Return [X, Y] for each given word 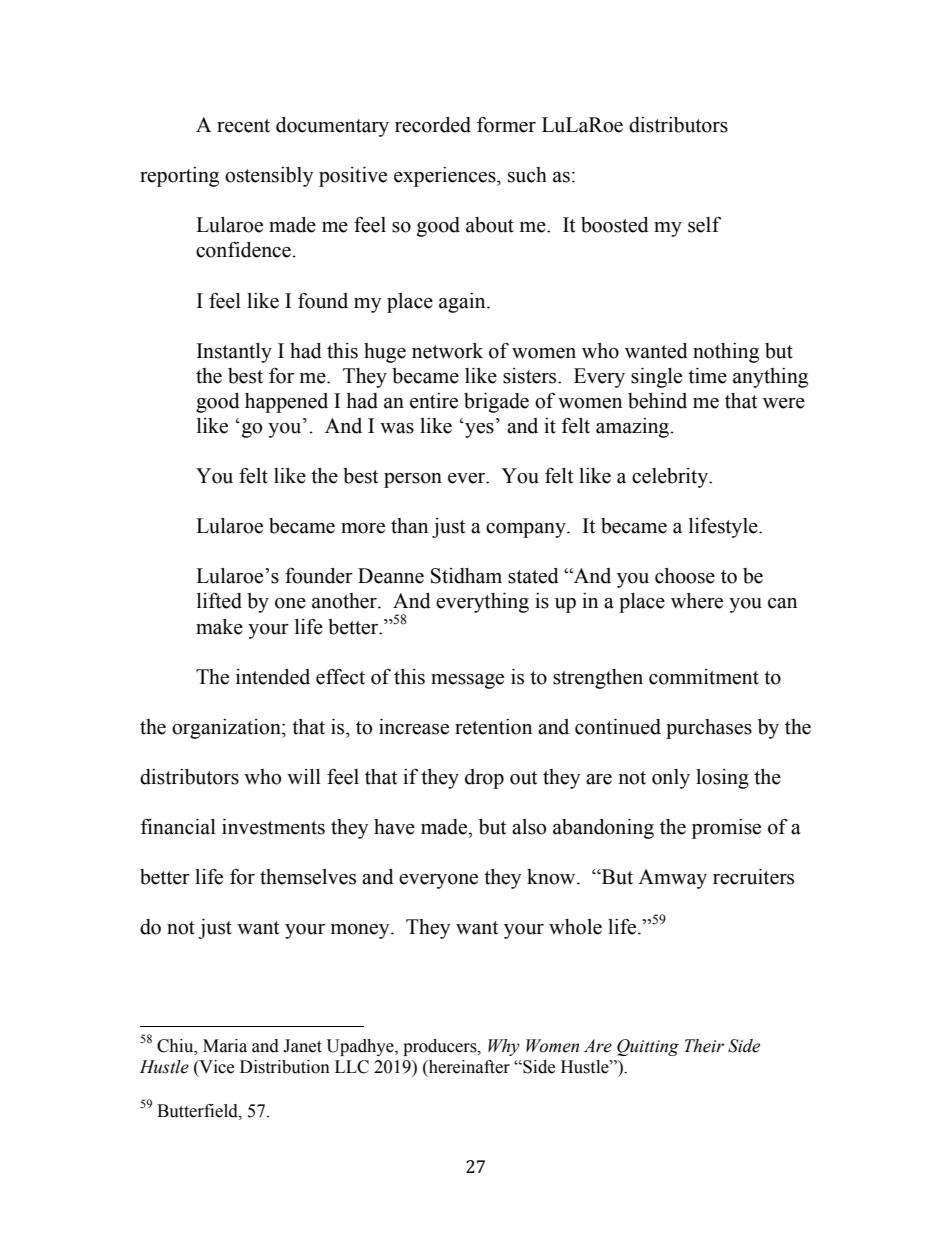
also [529, 827]
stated [533, 576]
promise [726, 829]
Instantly [234, 353]
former [506, 125]
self [704, 224]
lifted [219, 600]
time [707, 376]
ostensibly [269, 177]
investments [273, 827]
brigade [496, 403]
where [697, 601]
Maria [225, 1046]
